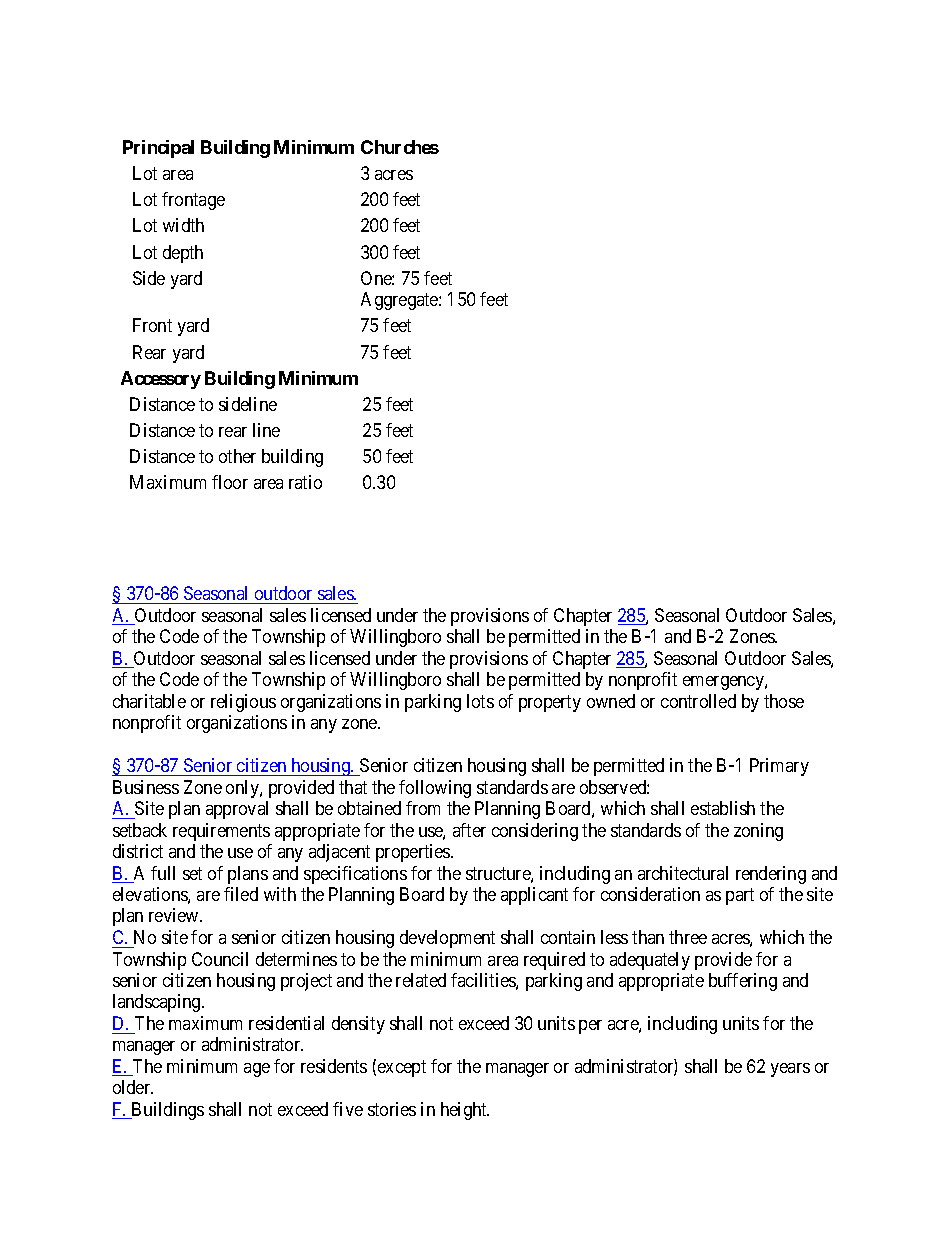 The image size is (952, 1233). Describe the element at coordinates (465, 1111) in the screenshot. I see `height` at that location.
